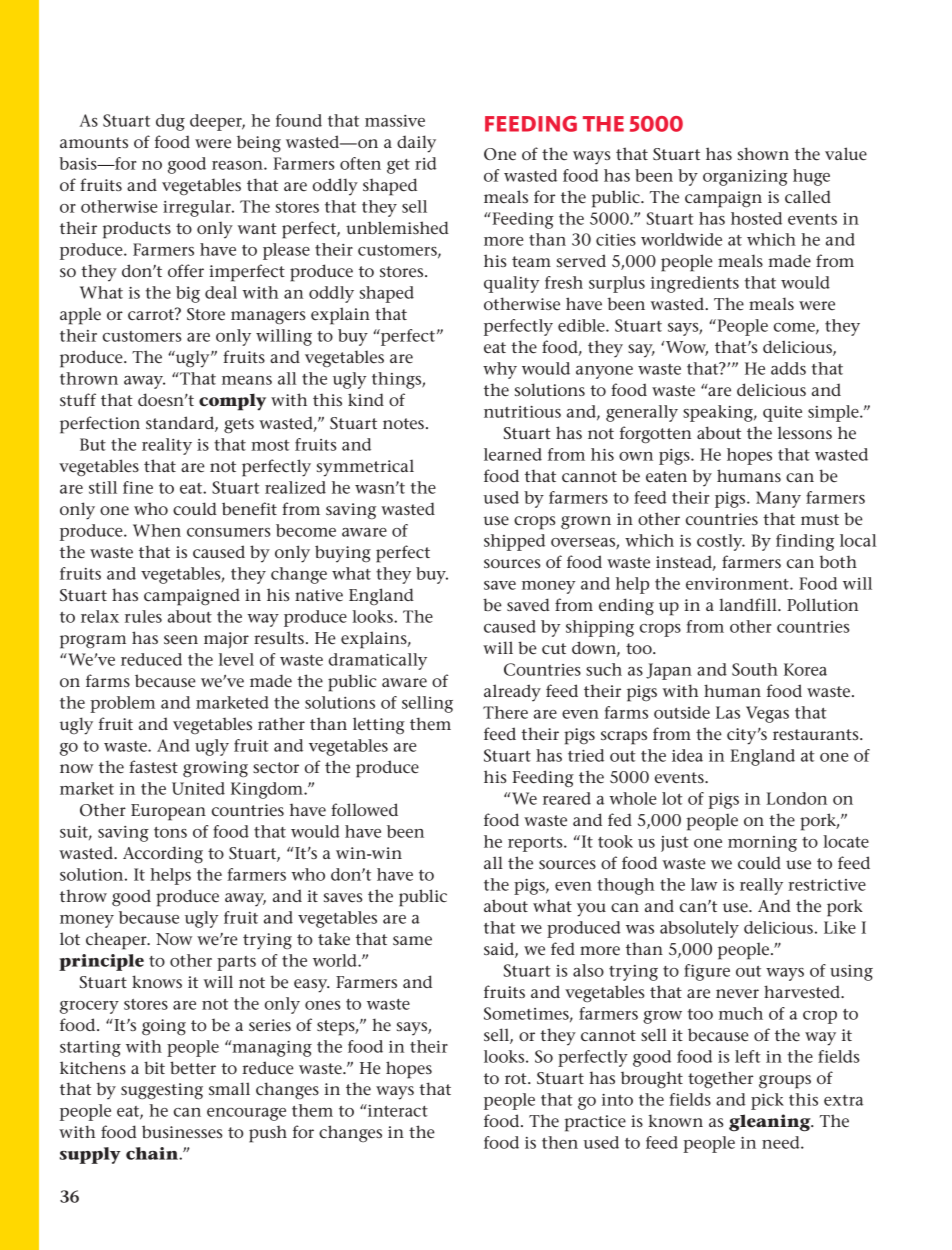  What do you see at coordinates (426, 163) in the image?
I see `rid` at bounding box center [426, 163].
